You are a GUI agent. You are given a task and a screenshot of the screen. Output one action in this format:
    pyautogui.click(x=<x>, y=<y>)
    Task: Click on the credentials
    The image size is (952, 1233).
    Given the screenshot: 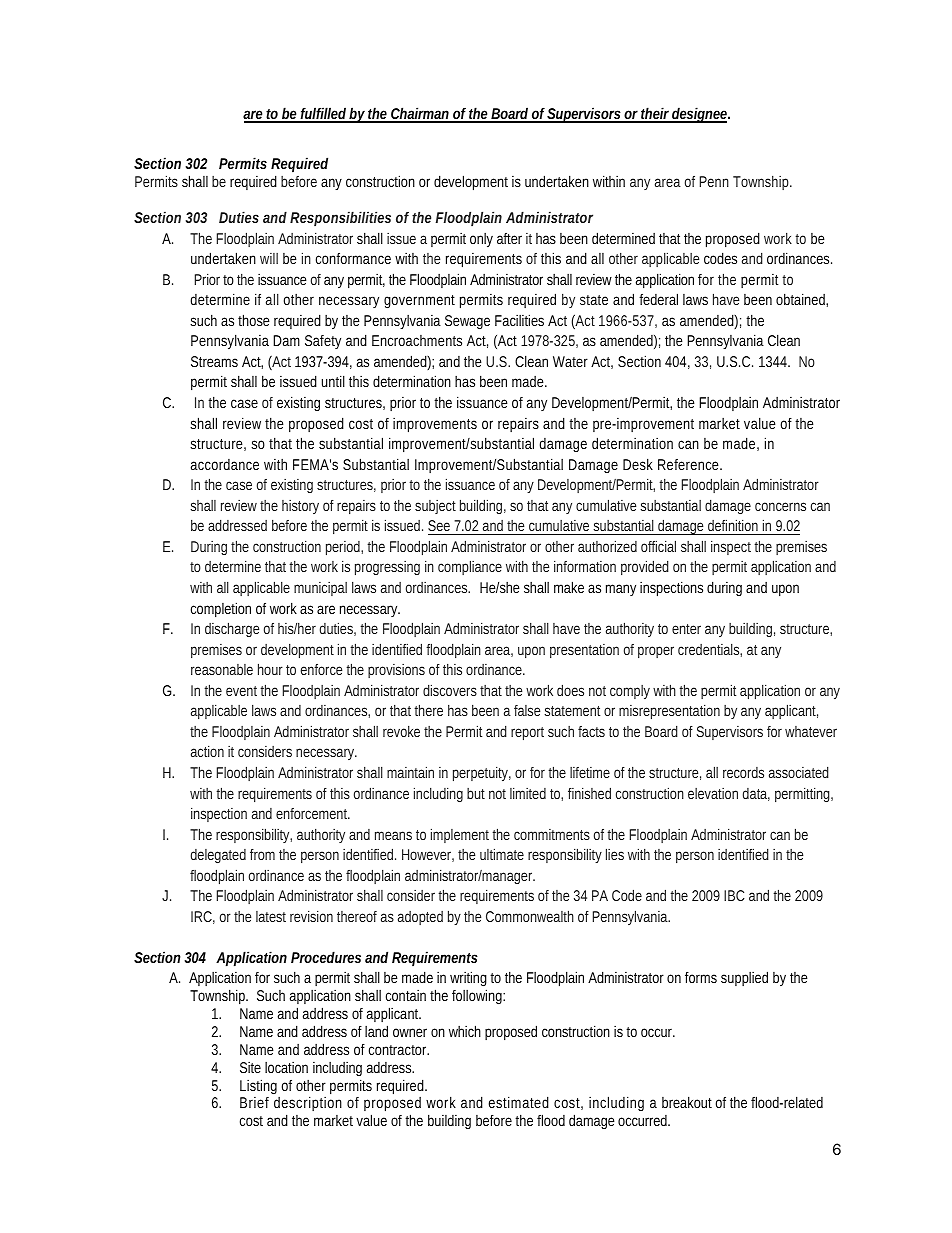 What is the action you would take?
    pyautogui.click(x=709, y=649)
